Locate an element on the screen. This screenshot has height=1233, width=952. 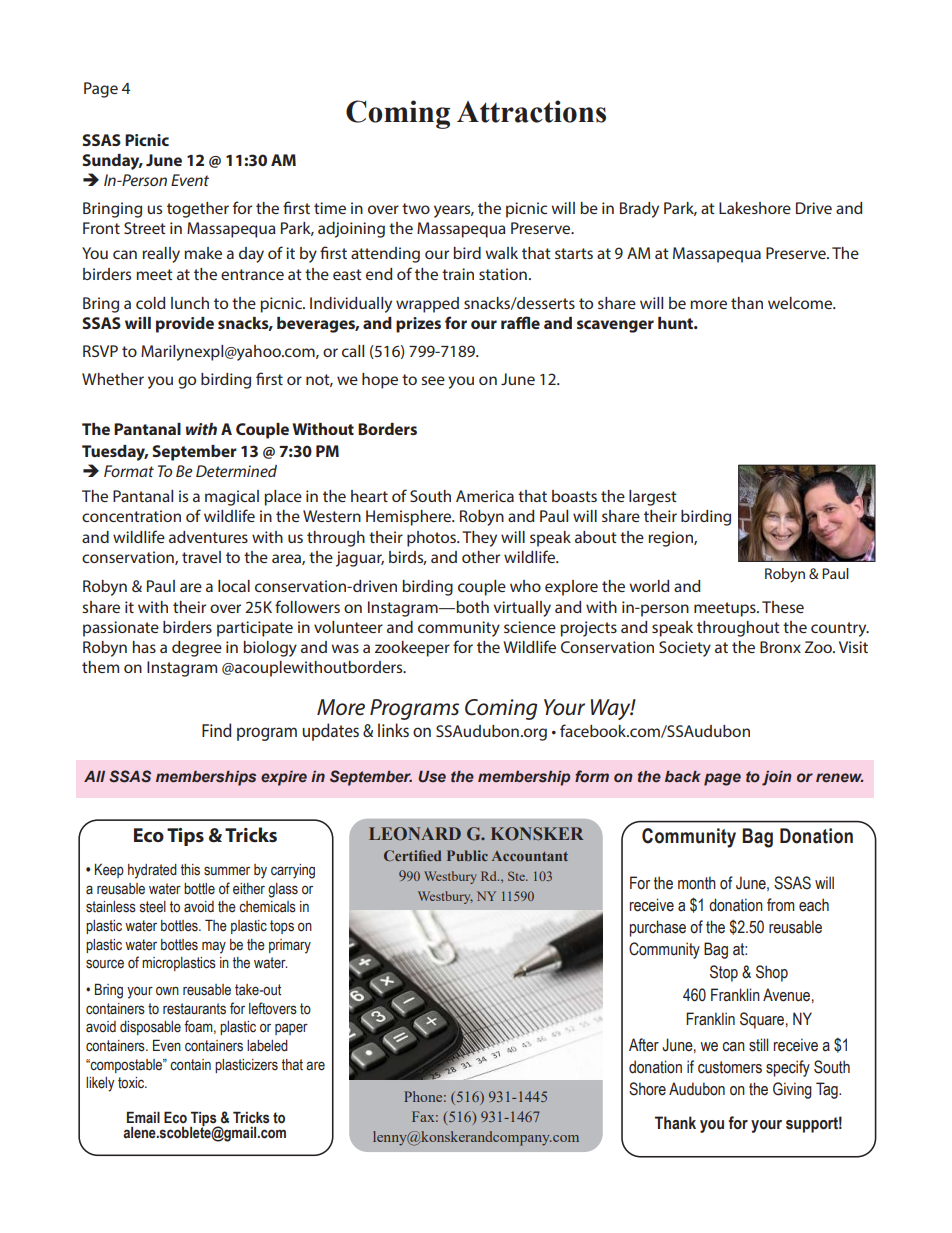
largest is located at coordinates (653, 498).
